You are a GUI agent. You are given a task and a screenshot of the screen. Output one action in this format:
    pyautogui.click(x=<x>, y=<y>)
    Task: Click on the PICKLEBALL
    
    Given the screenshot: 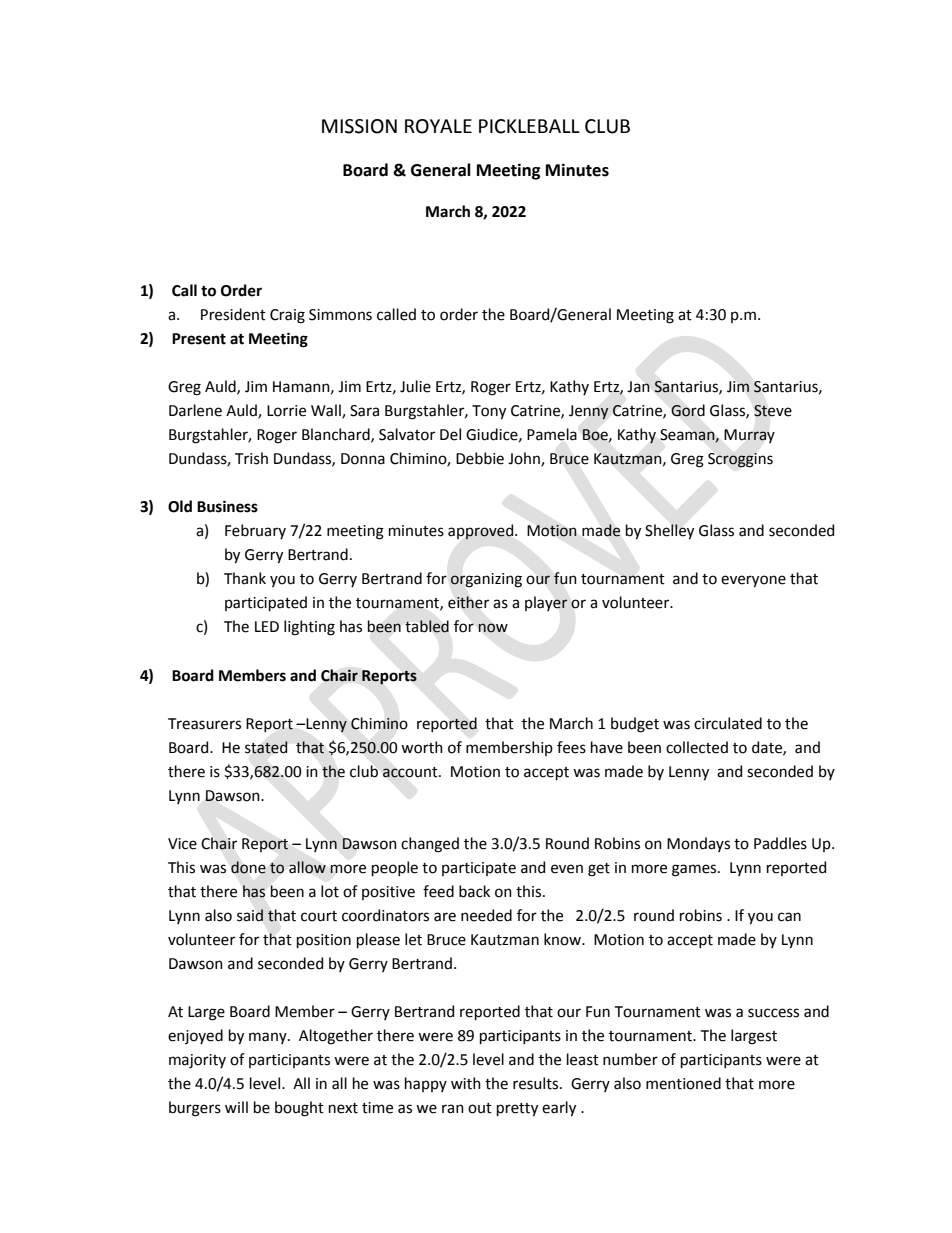 What is the action you would take?
    pyautogui.click(x=529, y=126)
